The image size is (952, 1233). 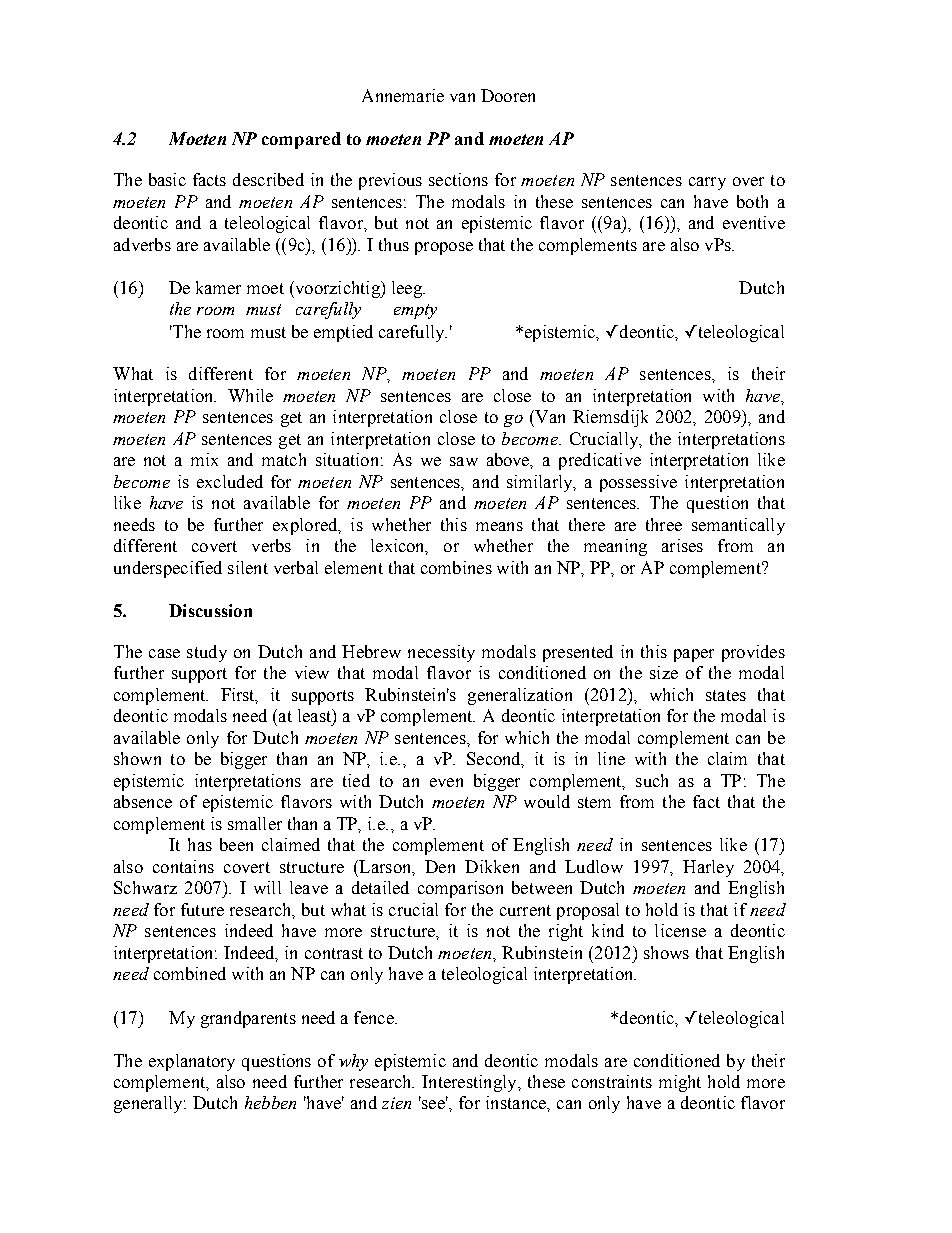 I want to click on arises, so click(x=682, y=545).
